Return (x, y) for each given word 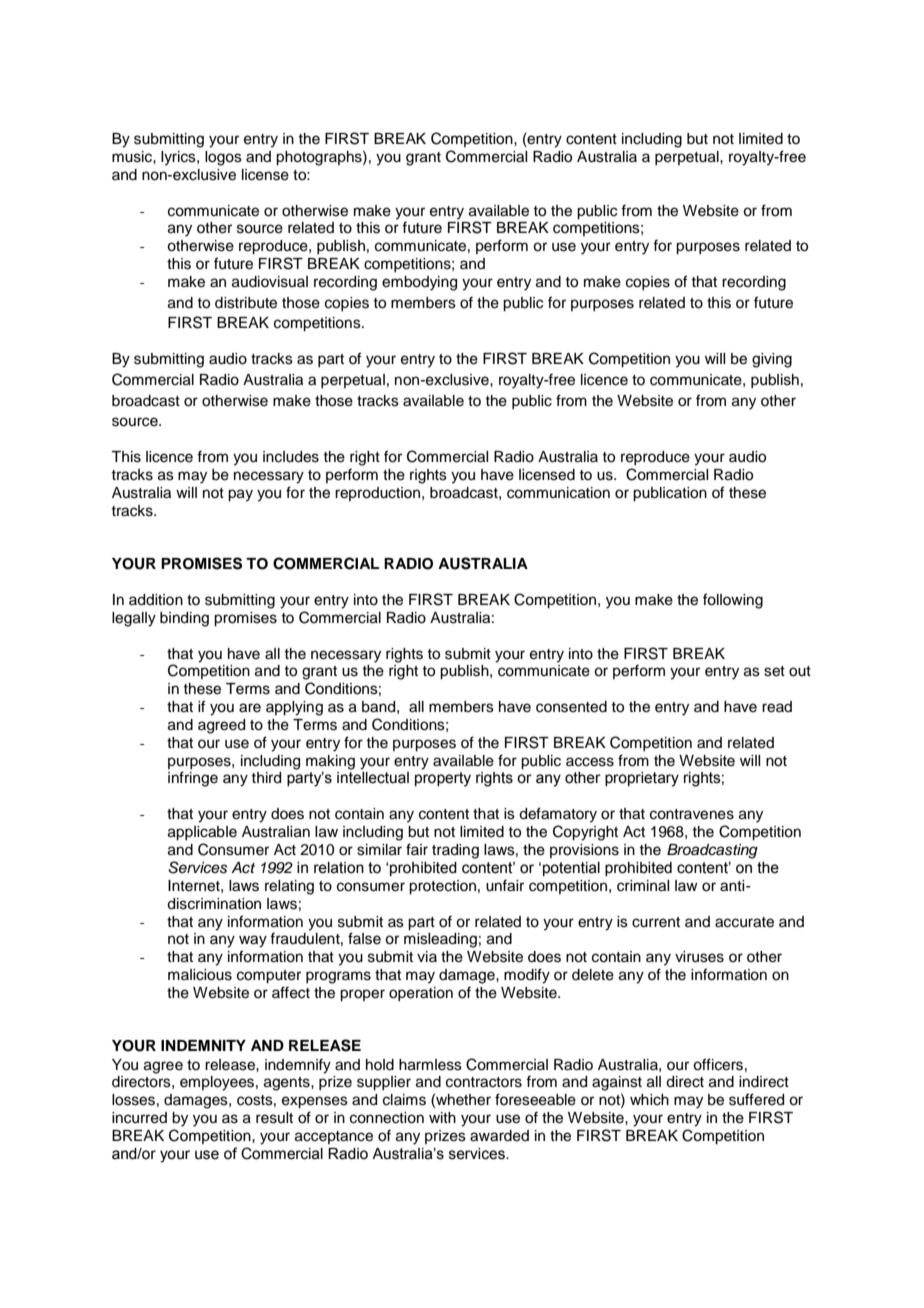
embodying (419, 283)
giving (772, 360)
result (274, 1118)
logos (223, 158)
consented (571, 707)
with (442, 1117)
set (774, 671)
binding (184, 619)
